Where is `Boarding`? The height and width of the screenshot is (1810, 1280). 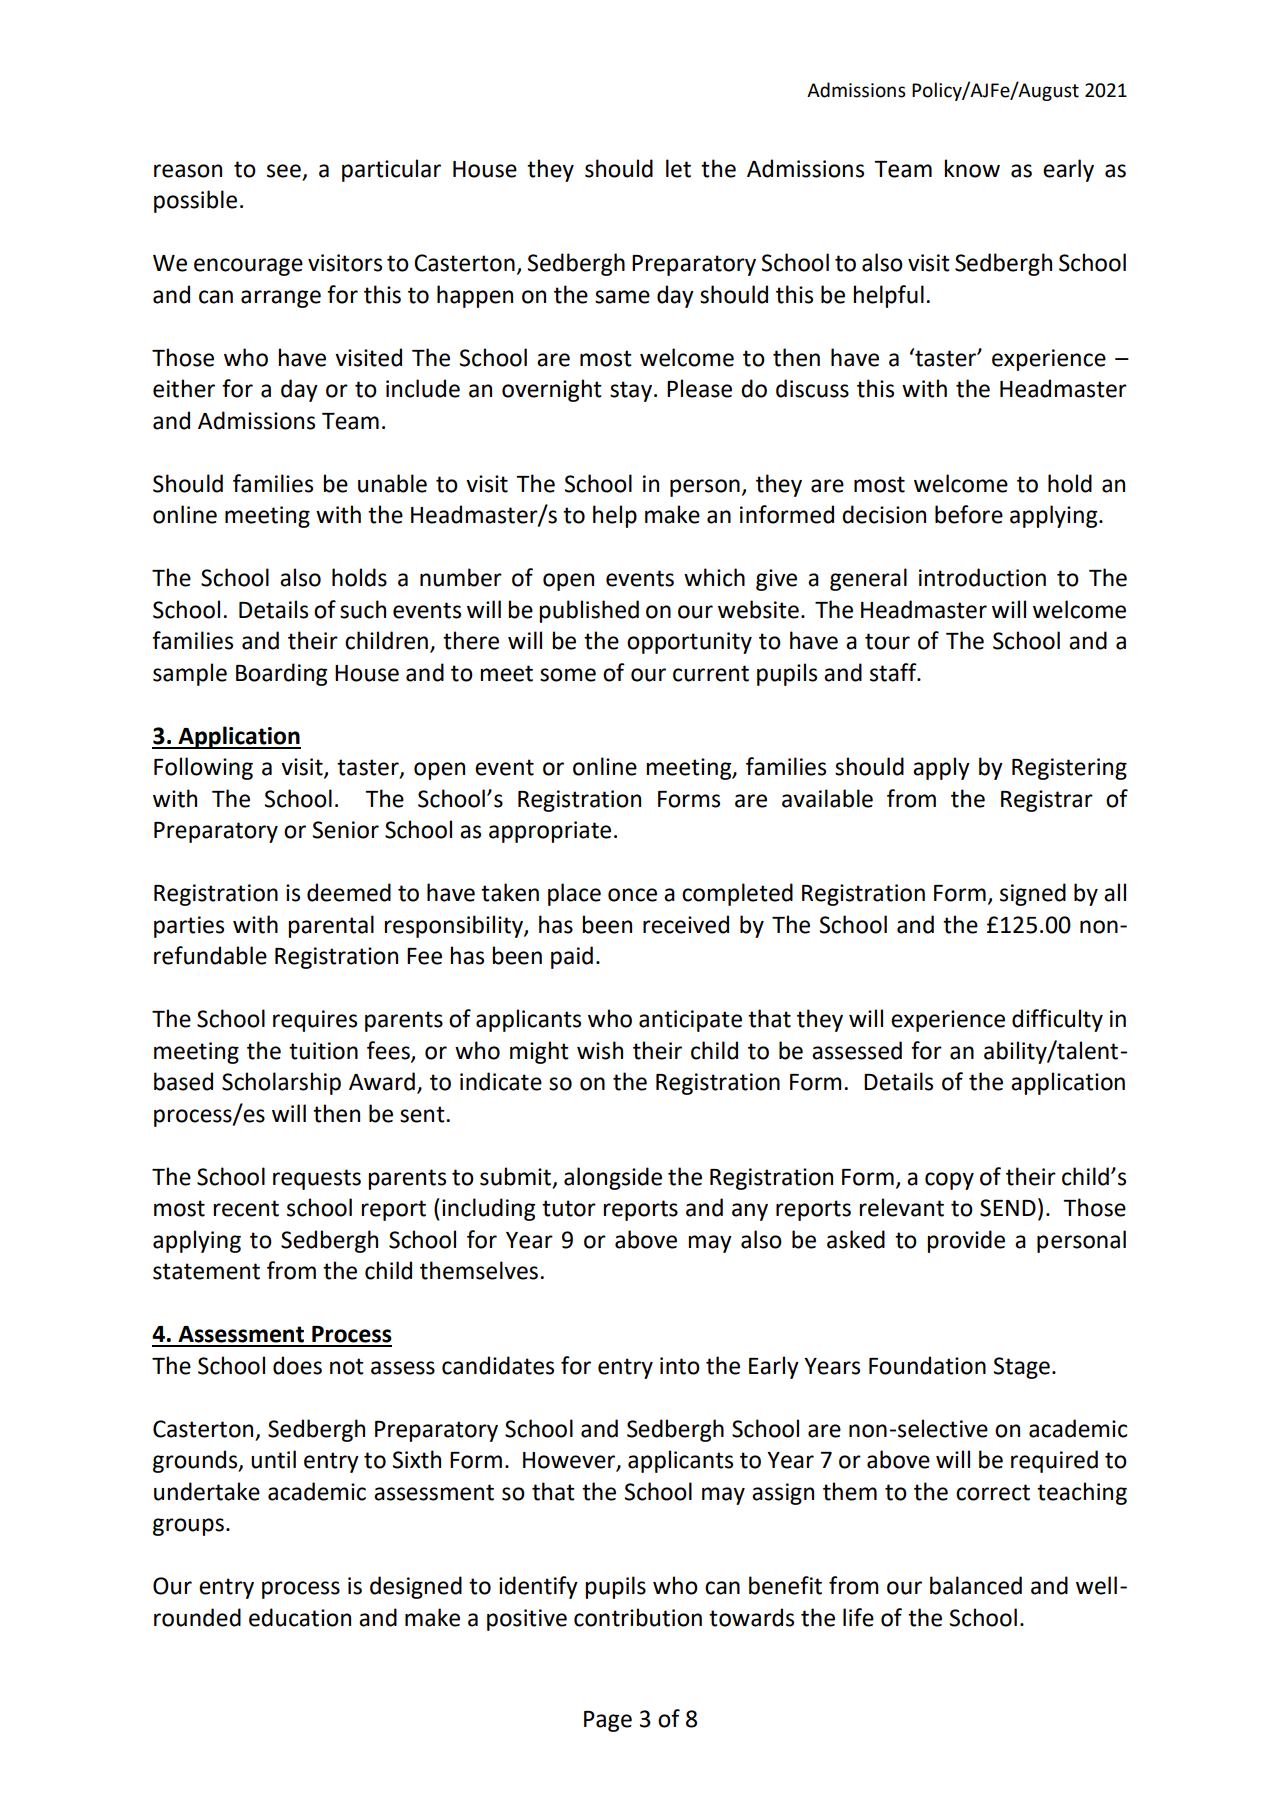
Boarding is located at coordinates (281, 674).
